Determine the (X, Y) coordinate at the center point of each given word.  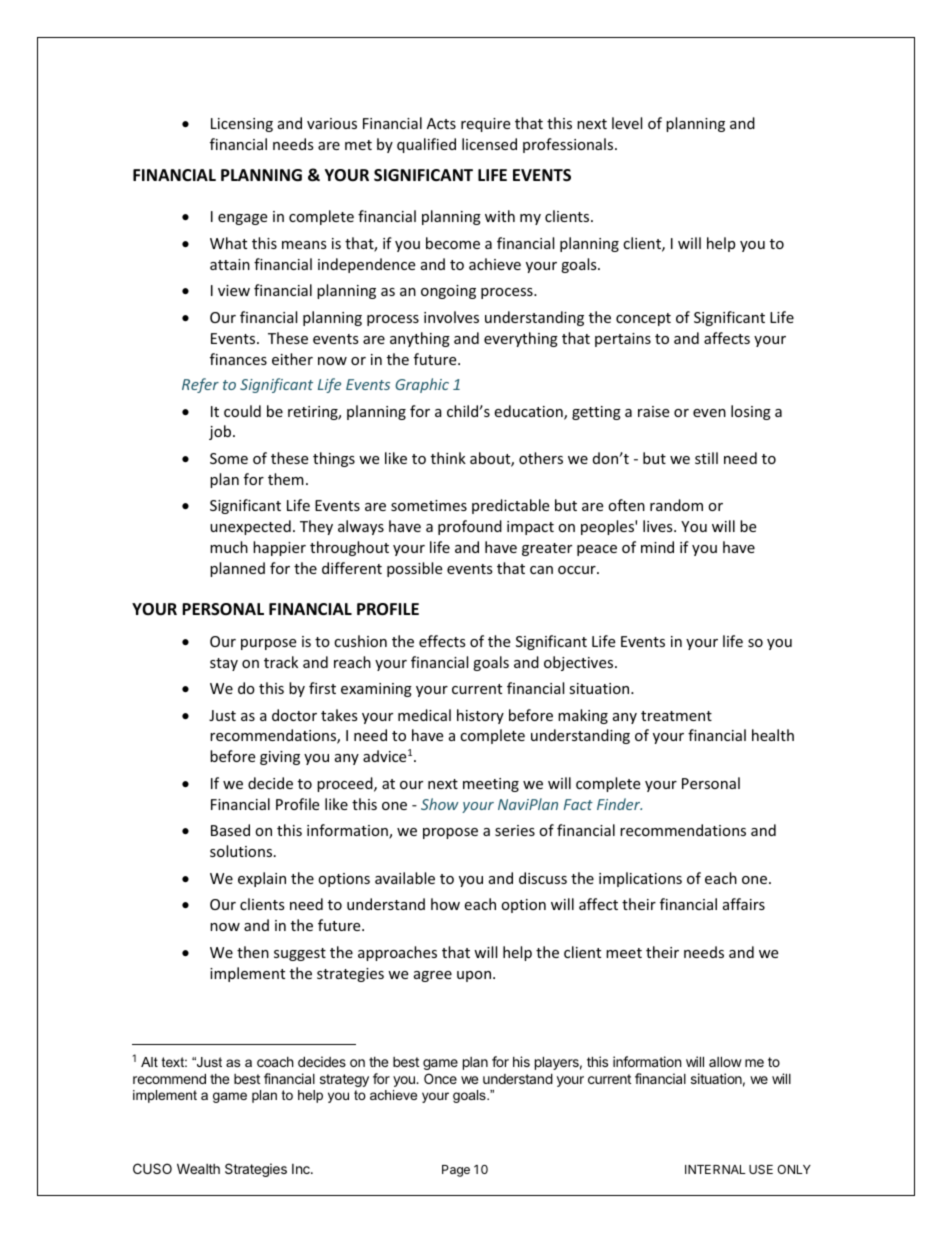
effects (442, 641)
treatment (676, 716)
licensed (489, 144)
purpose (268, 644)
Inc (302, 1169)
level (627, 123)
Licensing (242, 125)
